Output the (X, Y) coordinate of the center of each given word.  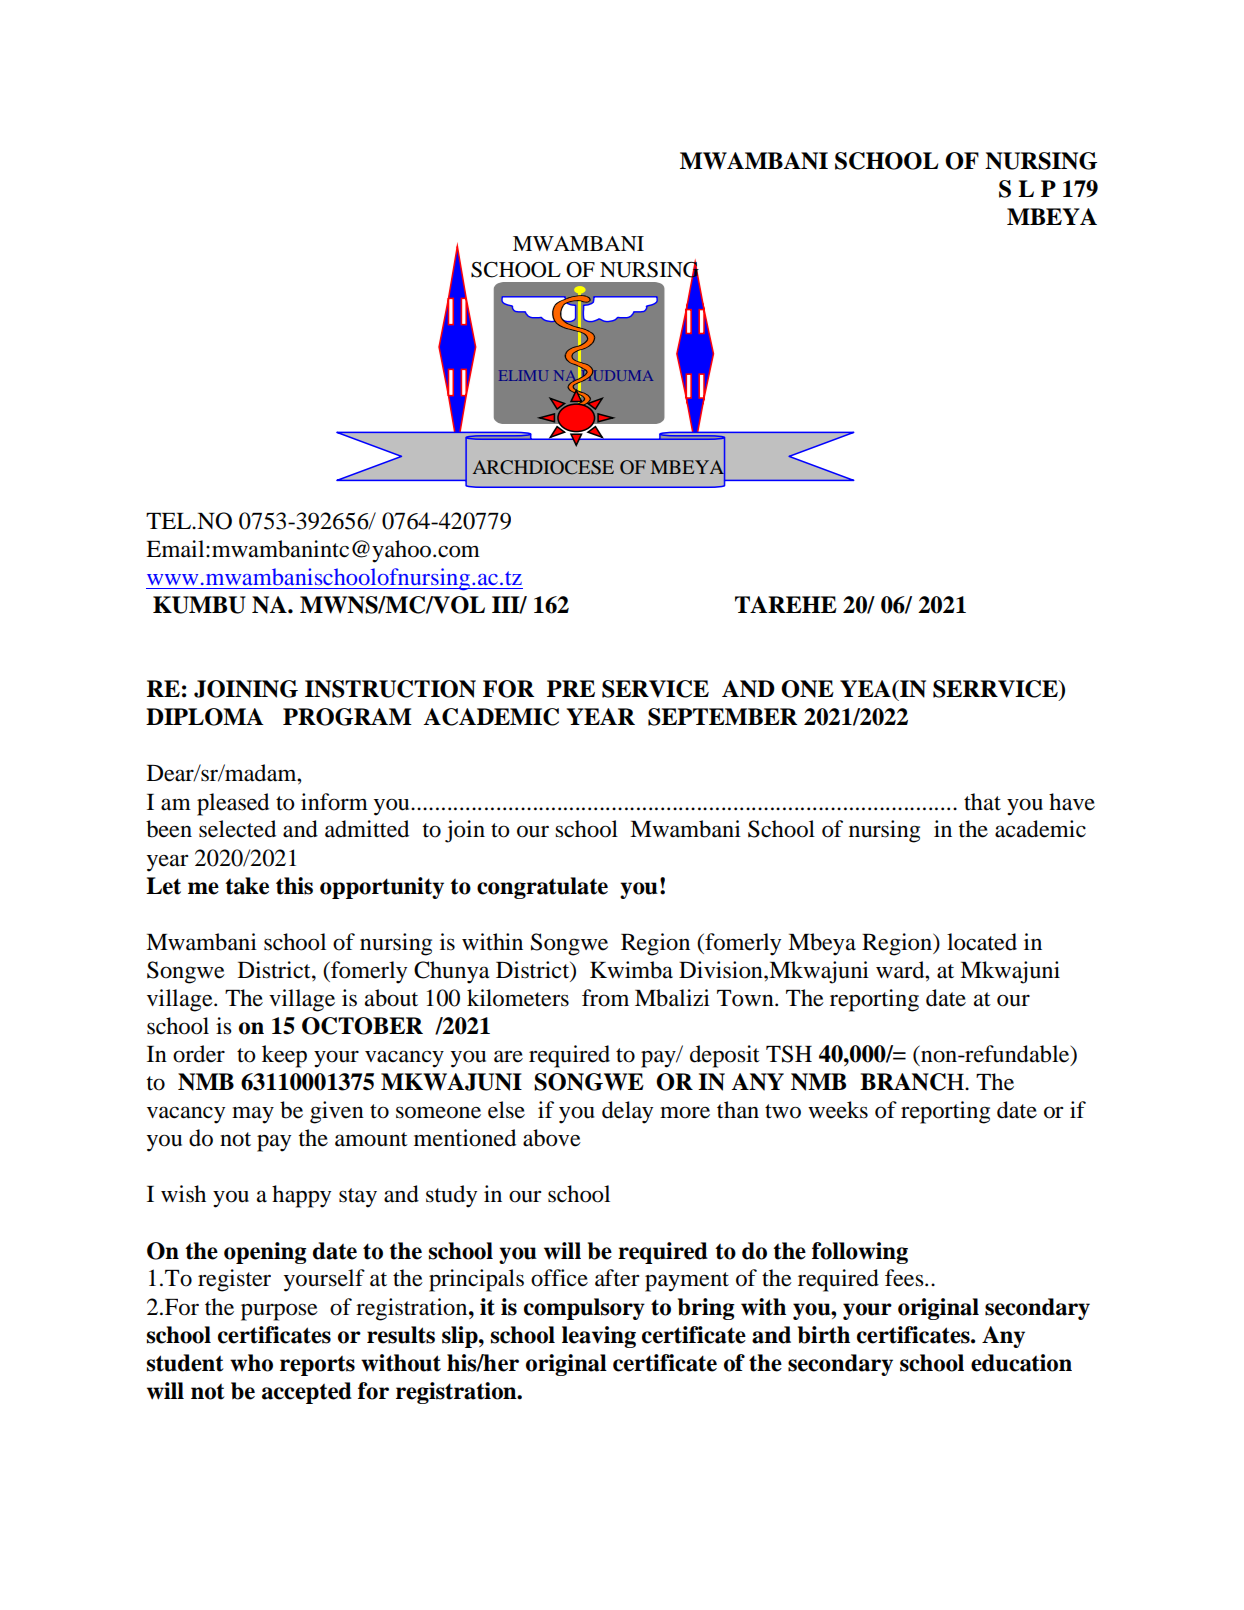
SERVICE (655, 689)
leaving (599, 1337)
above (552, 1138)
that (982, 802)
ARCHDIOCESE (543, 467)
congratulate (542, 888)
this (294, 886)
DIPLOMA (205, 717)
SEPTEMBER (722, 717)
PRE (571, 688)
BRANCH (913, 1082)
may (253, 1115)
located (982, 942)
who (251, 1363)
